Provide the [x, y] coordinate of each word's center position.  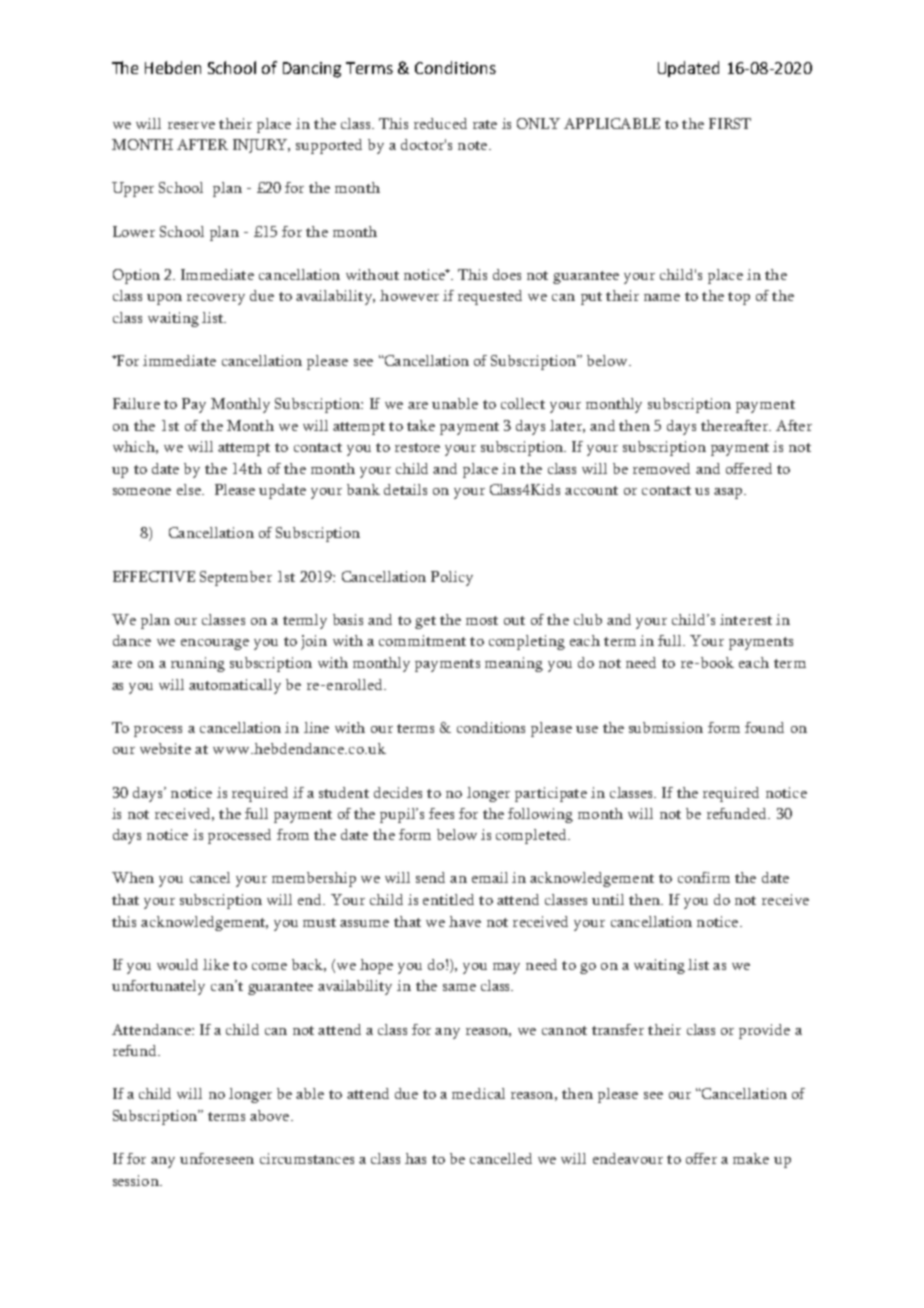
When [133, 877]
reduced [440, 123]
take [421, 425]
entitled [448, 899]
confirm [704, 877]
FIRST [730, 123]
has [415, 1158]
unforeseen [217, 1158]
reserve [191, 125]
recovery [216, 299]
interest [746, 619]
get [425, 622]
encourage [215, 644]
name [662, 297]
